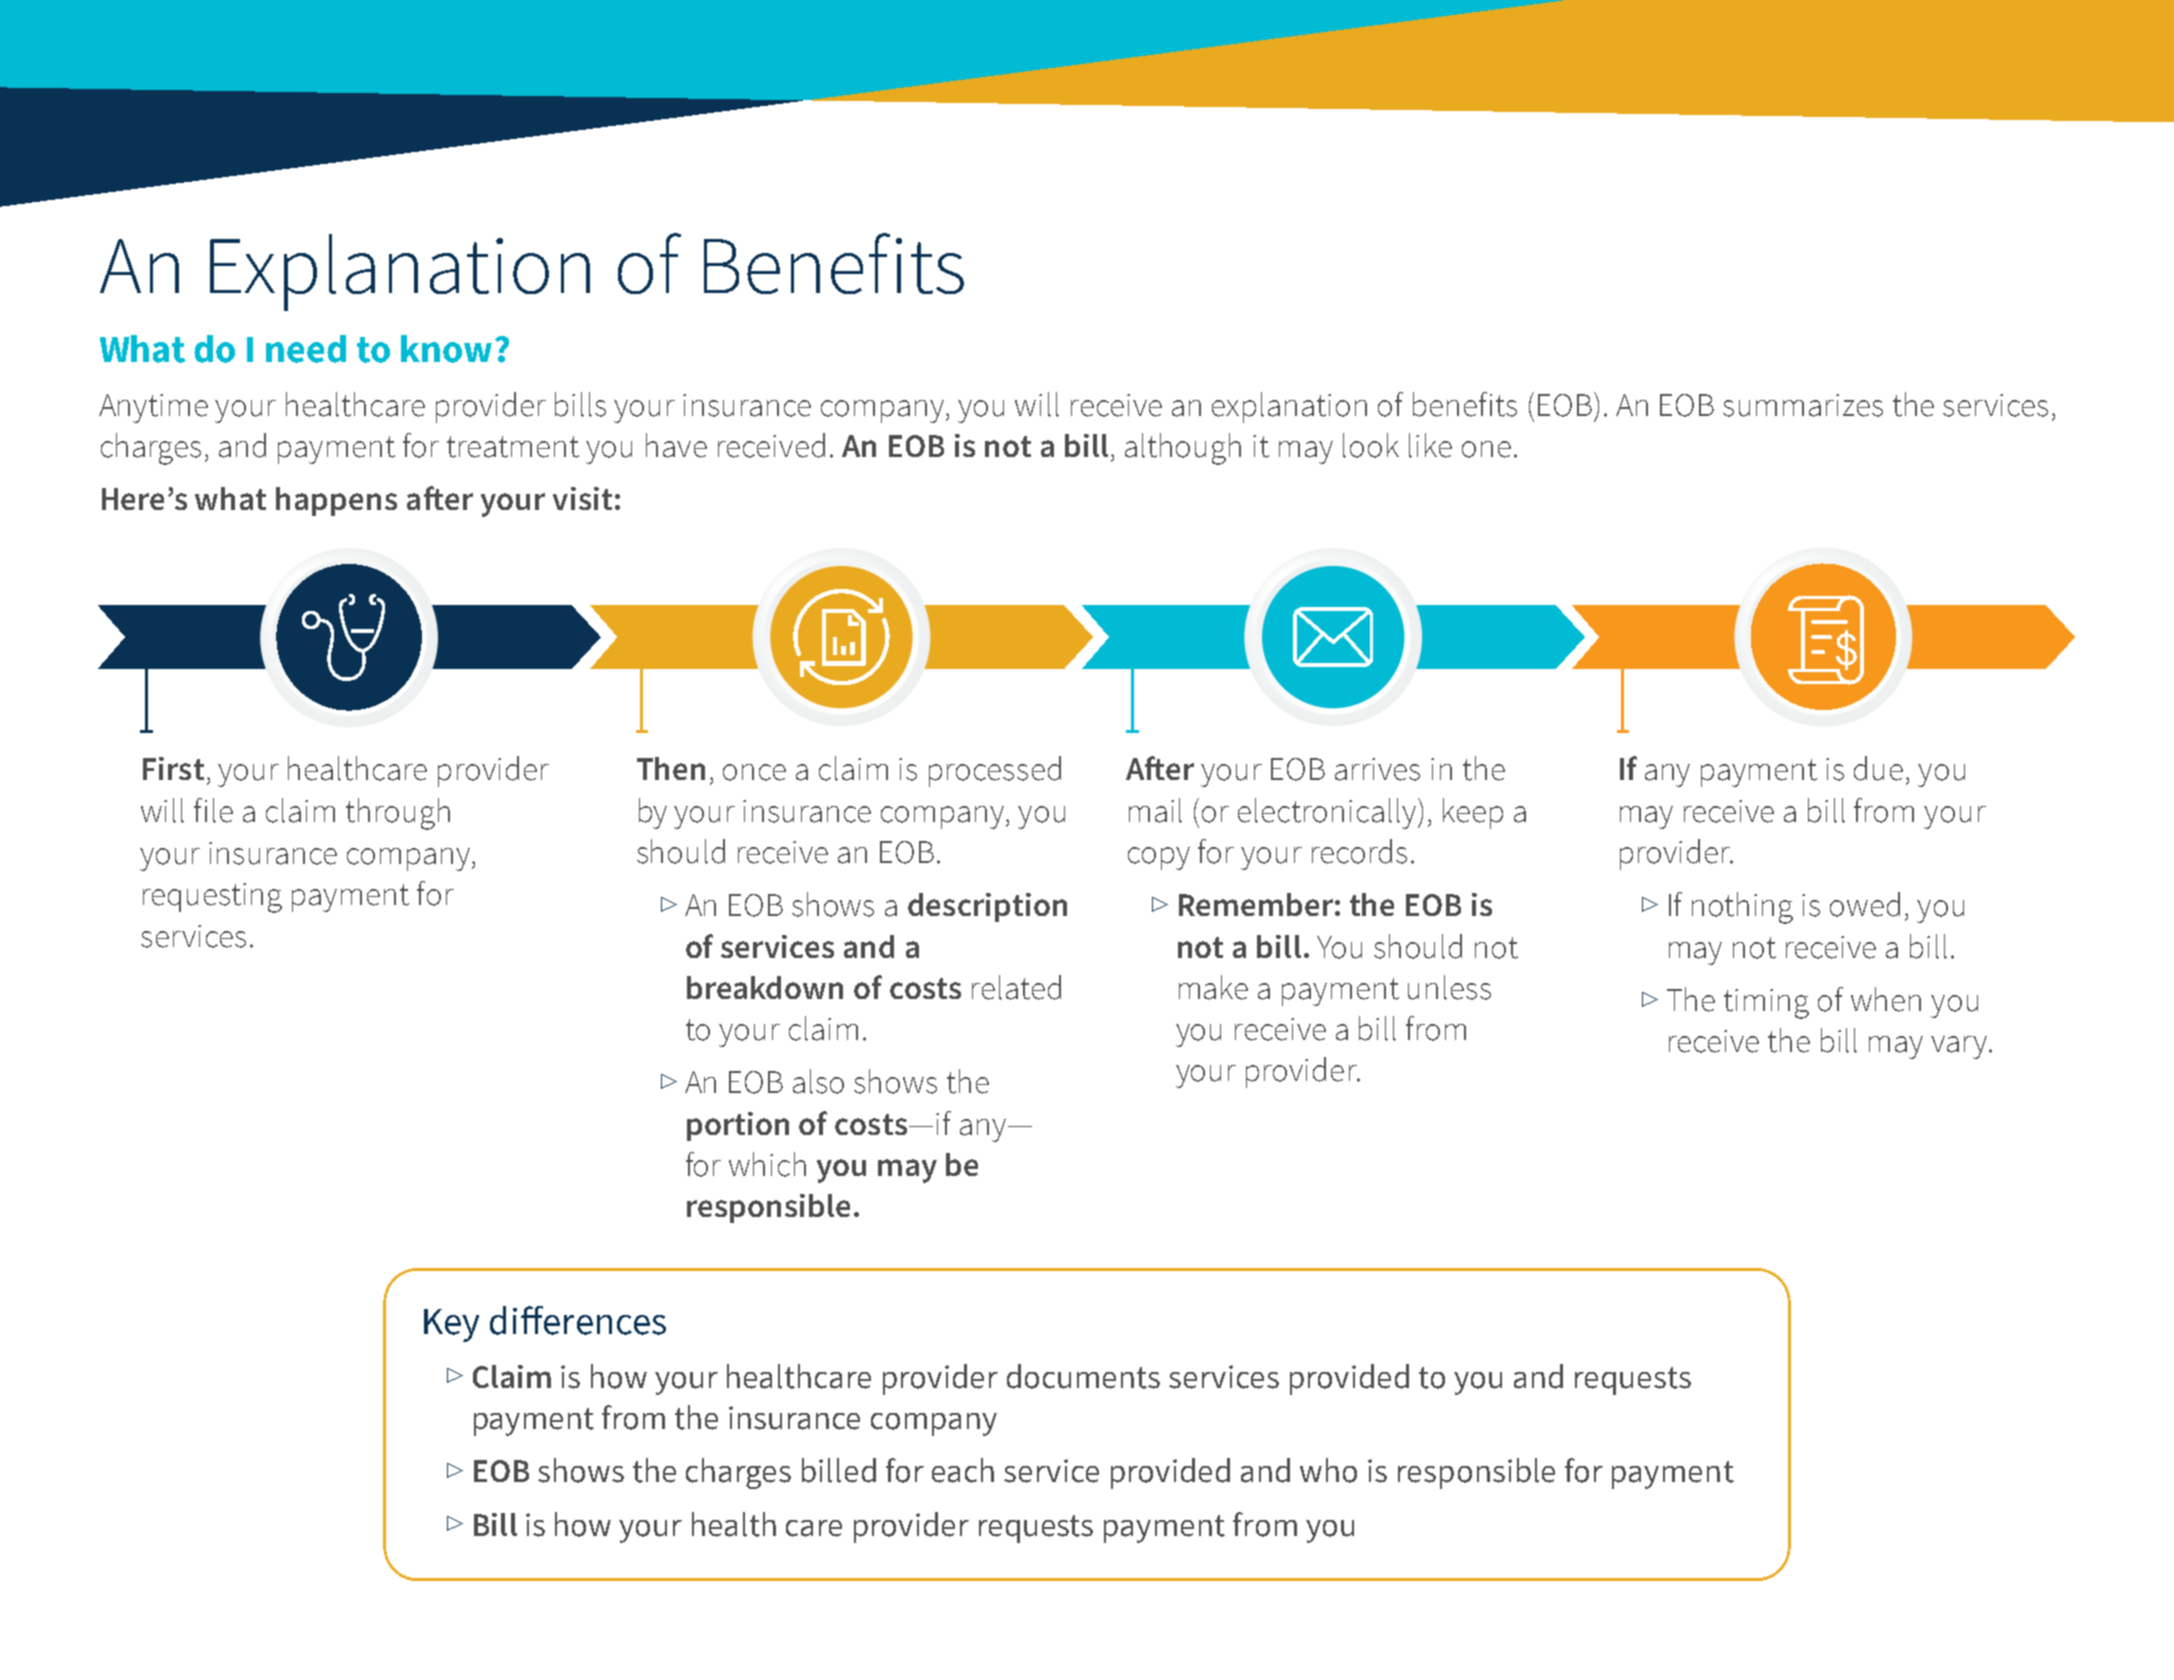 The width and height of the image is (2174, 1680). What do you see at coordinates (306, 349) in the image?
I see `need` at bounding box center [306, 349].
